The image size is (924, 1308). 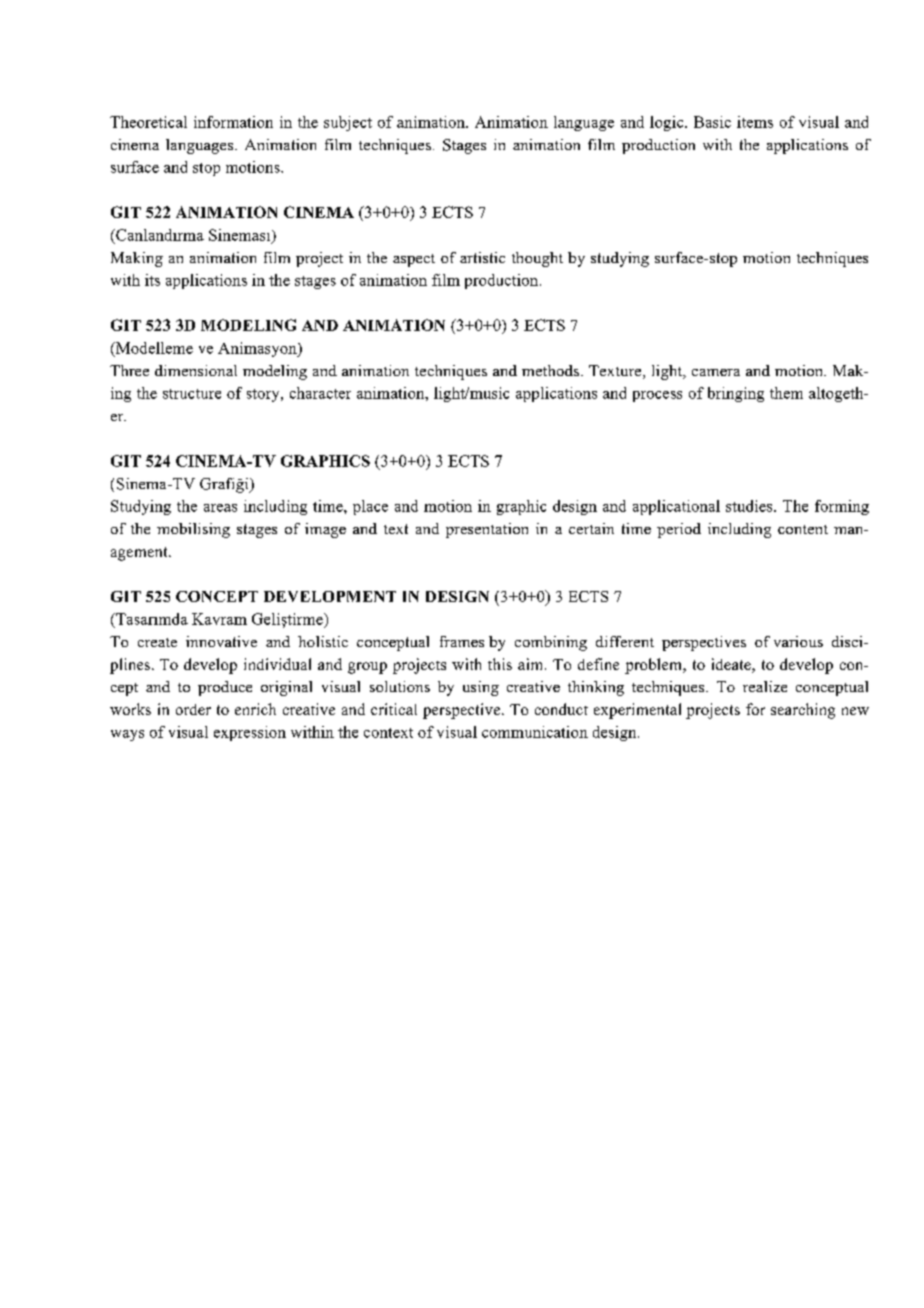 I want to click on dimensional, so click(x=196, y=370).
